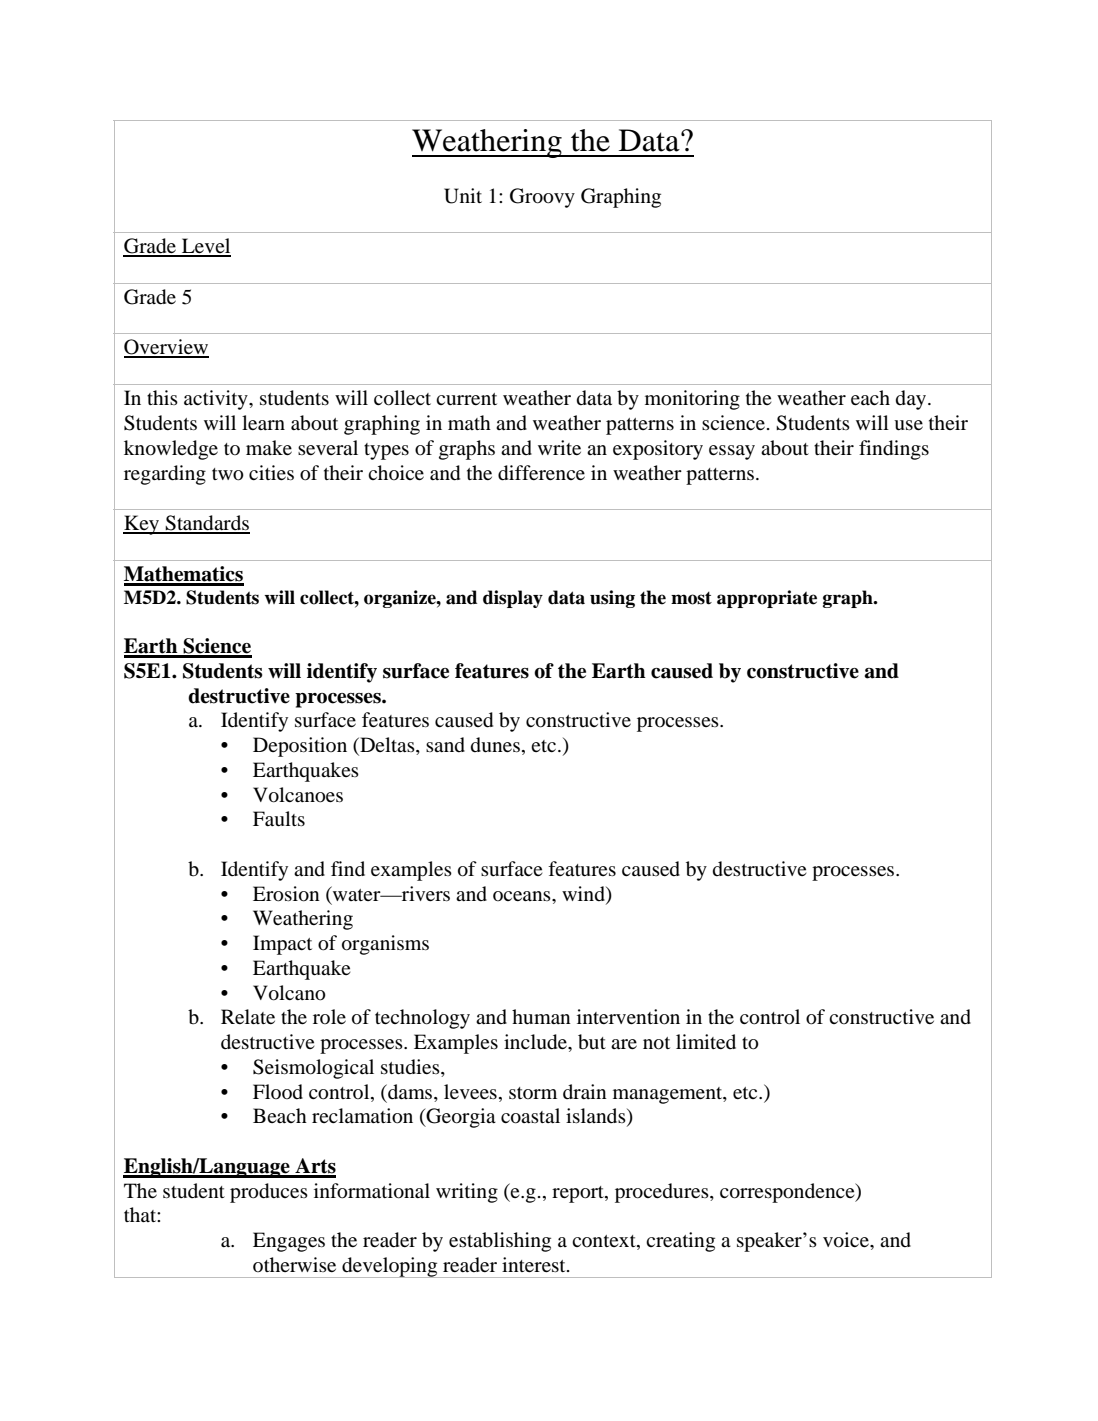  I want to click on Level, so click(205, 247).
